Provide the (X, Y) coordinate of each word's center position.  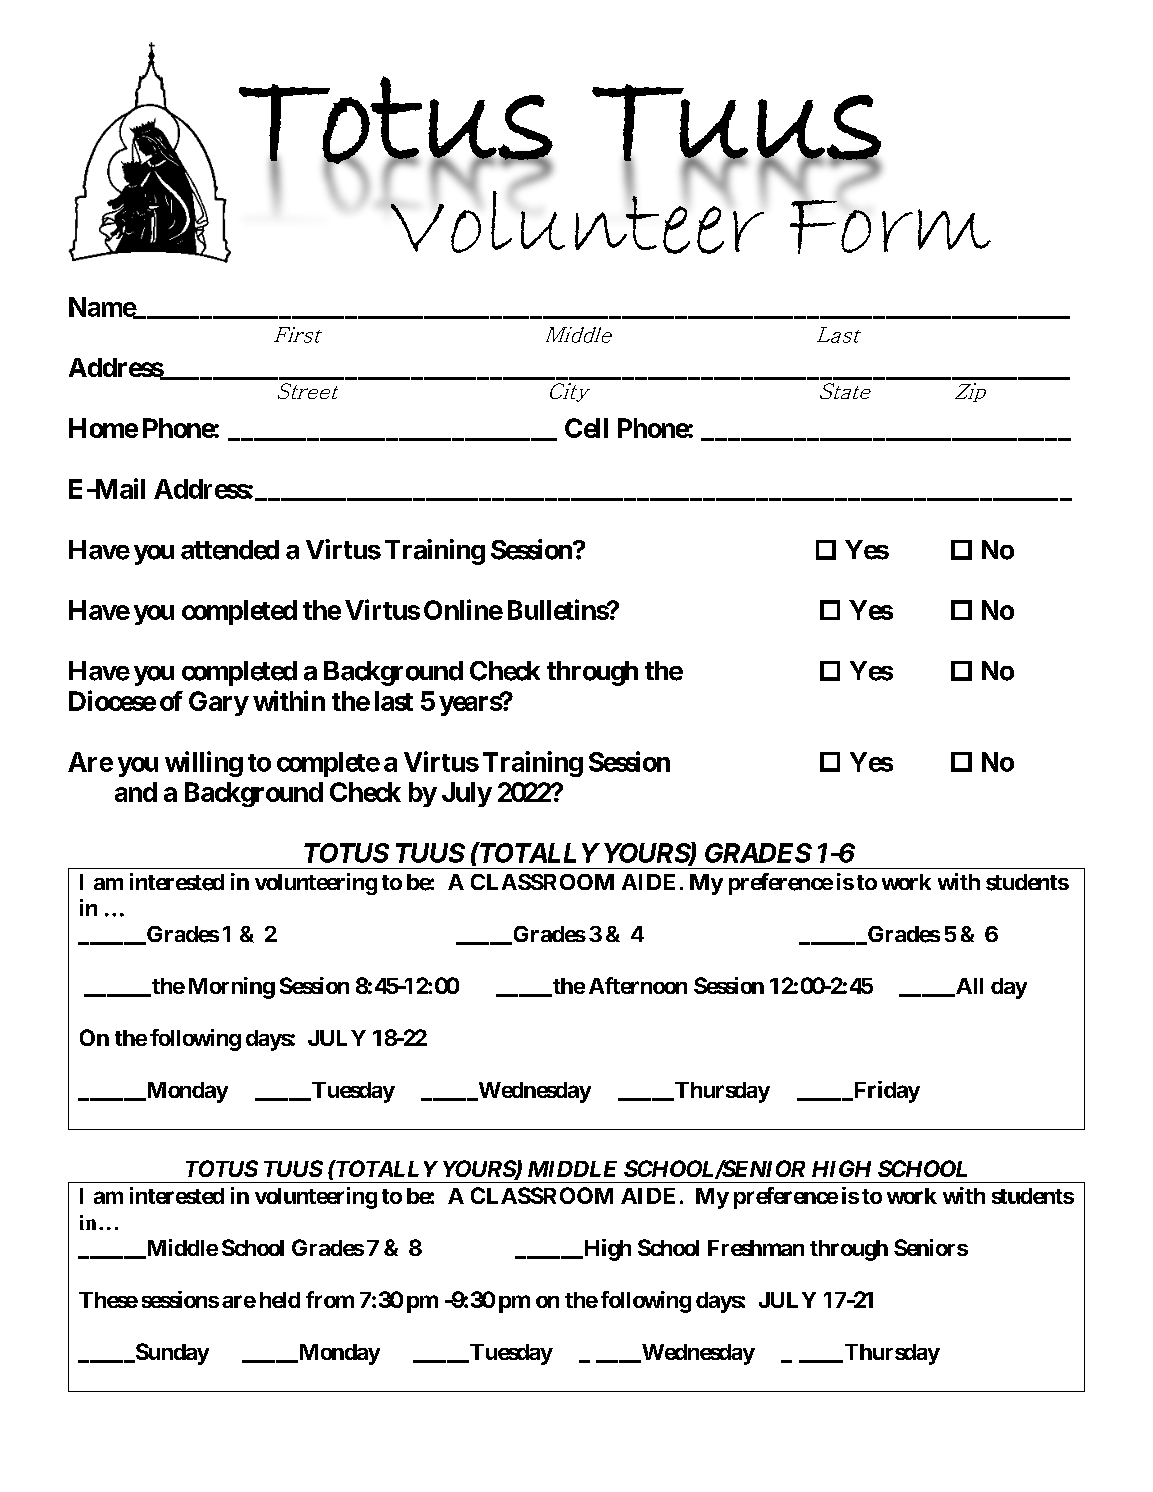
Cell (586, 428)
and (136, 792)
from (330, 1299)
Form (890, 225)
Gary (219, 703)
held (280, 1300)
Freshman (756, 1248)
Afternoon (638, 985)
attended (230, 550)
